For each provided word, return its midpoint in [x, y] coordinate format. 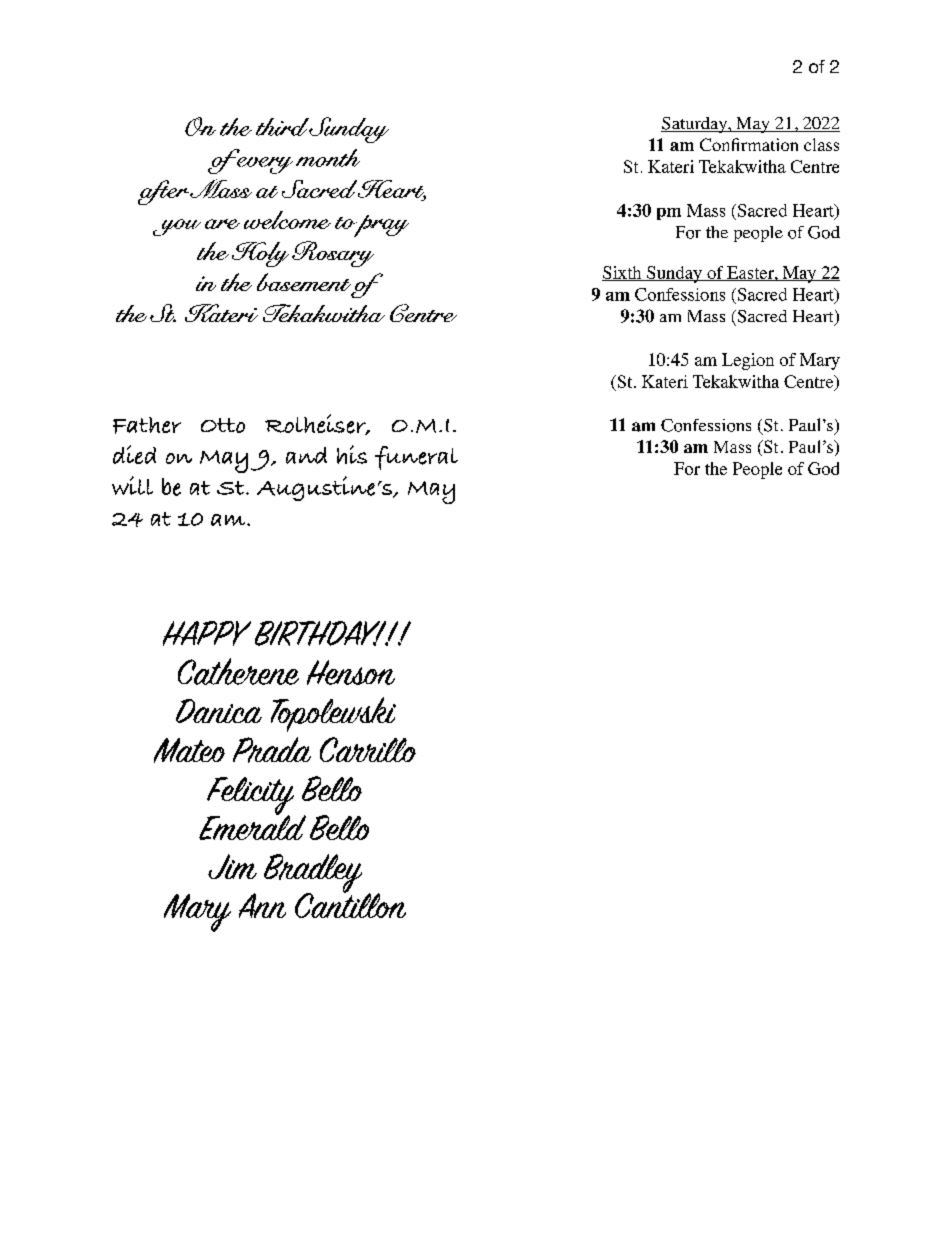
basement [305, 283]
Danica [219, 711]
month [328, 158]
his [352, 454]
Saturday [695, 125]
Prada [272, 750]
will [132, 485]
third [283, 127]
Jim [232, 866]
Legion [748, 361]
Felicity [250, 797]
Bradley [313, 874]
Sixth [623, 273]
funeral [416, 458]
